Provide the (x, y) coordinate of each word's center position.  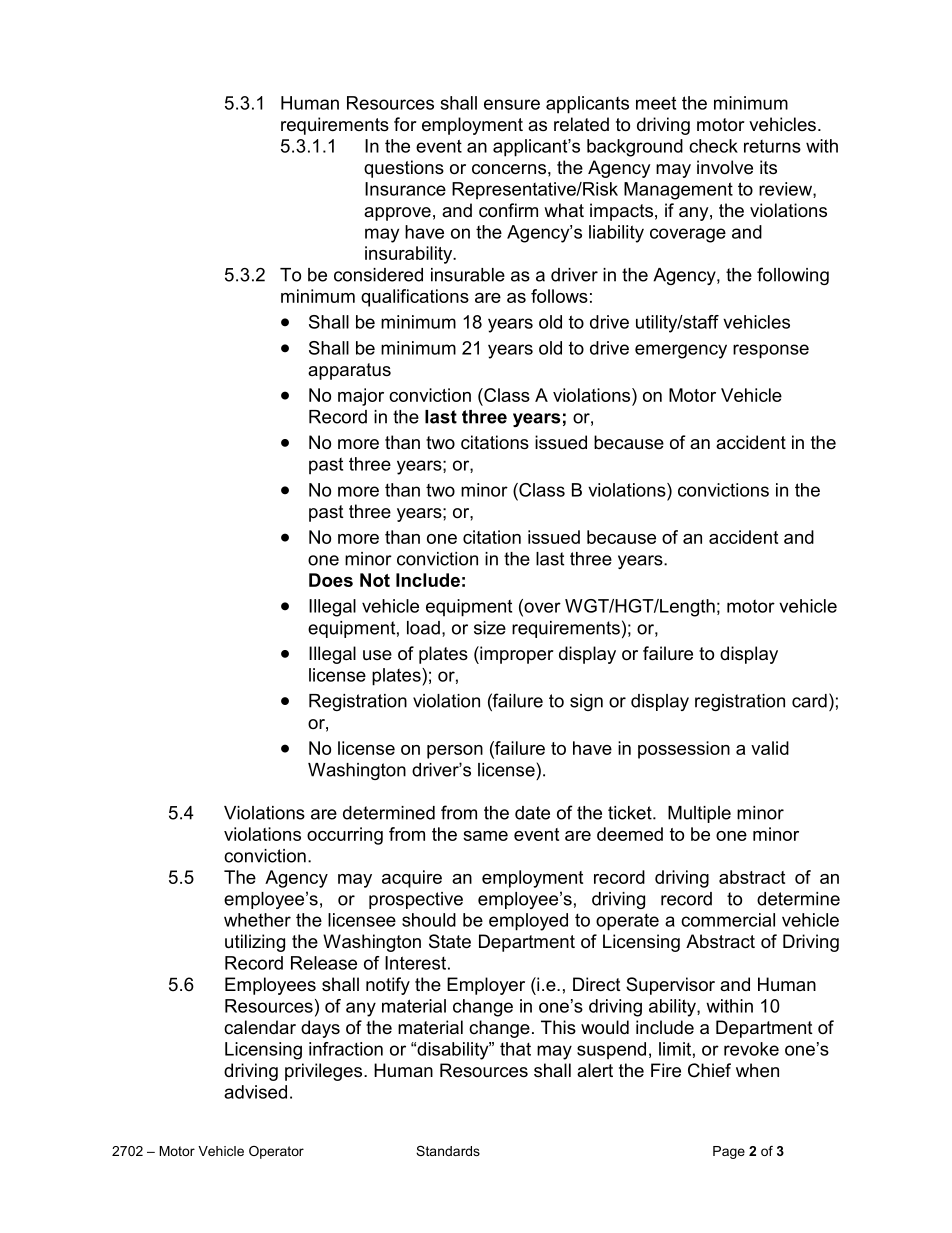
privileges (325, 1072)
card (809, 701)
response (771, 351)
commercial (728, 920)
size (490, 628)
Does (331, 580)
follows (559, 296)
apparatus (349, 371)
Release (324, 963)
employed (528, 922)
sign (586, 702)
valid (770, 748)
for (405, 124)
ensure (512, 104)
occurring (345, 836)
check (713, 146)
